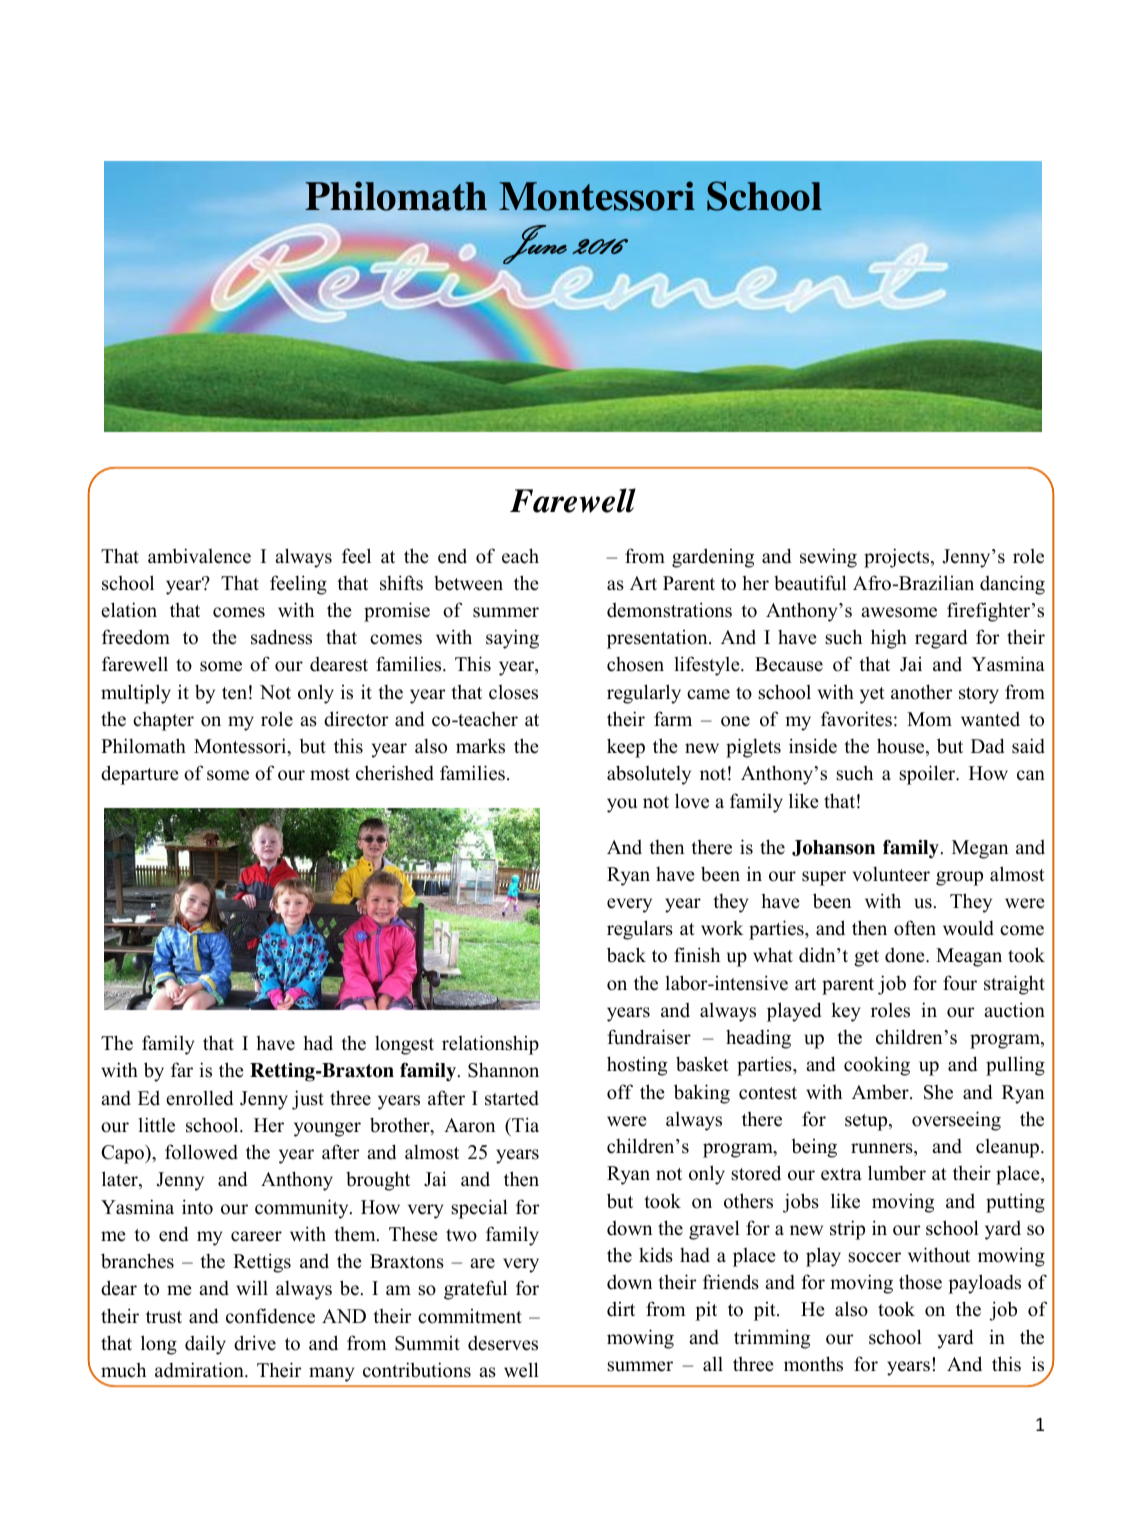 This screenshot has width=1146, height=1529. Describe the element at coordinates (163, 721) in the screenshot. I see `chapter` at that location.
